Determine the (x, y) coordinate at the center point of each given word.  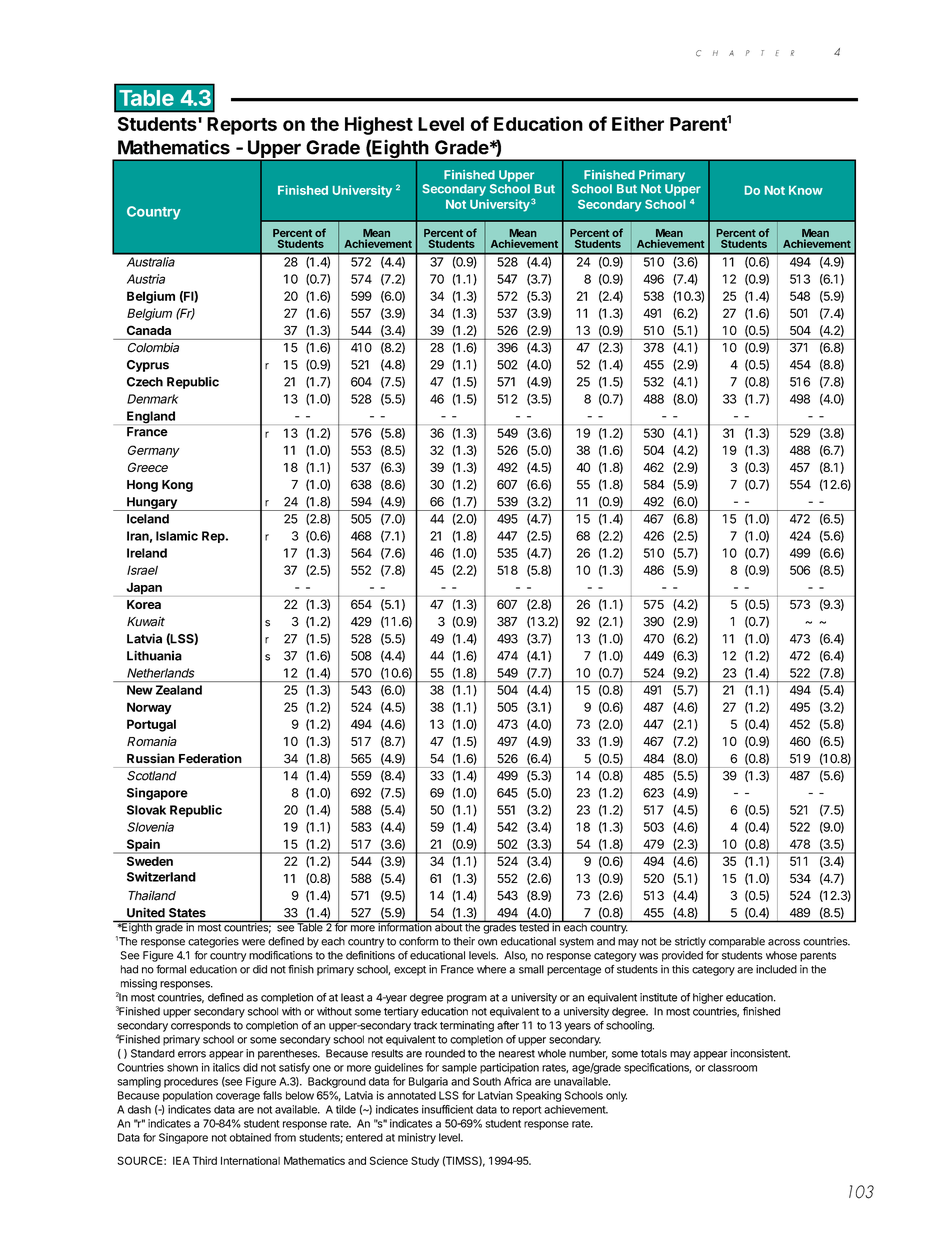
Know (806, 190)
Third (204, 1160)
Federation (210, 758)
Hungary (152, 504)
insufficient (447, 1109)
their (464, 941)
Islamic (177, 536)
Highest (379, 125)
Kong (177, 486)
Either (638, 123)
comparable (737, 942)
